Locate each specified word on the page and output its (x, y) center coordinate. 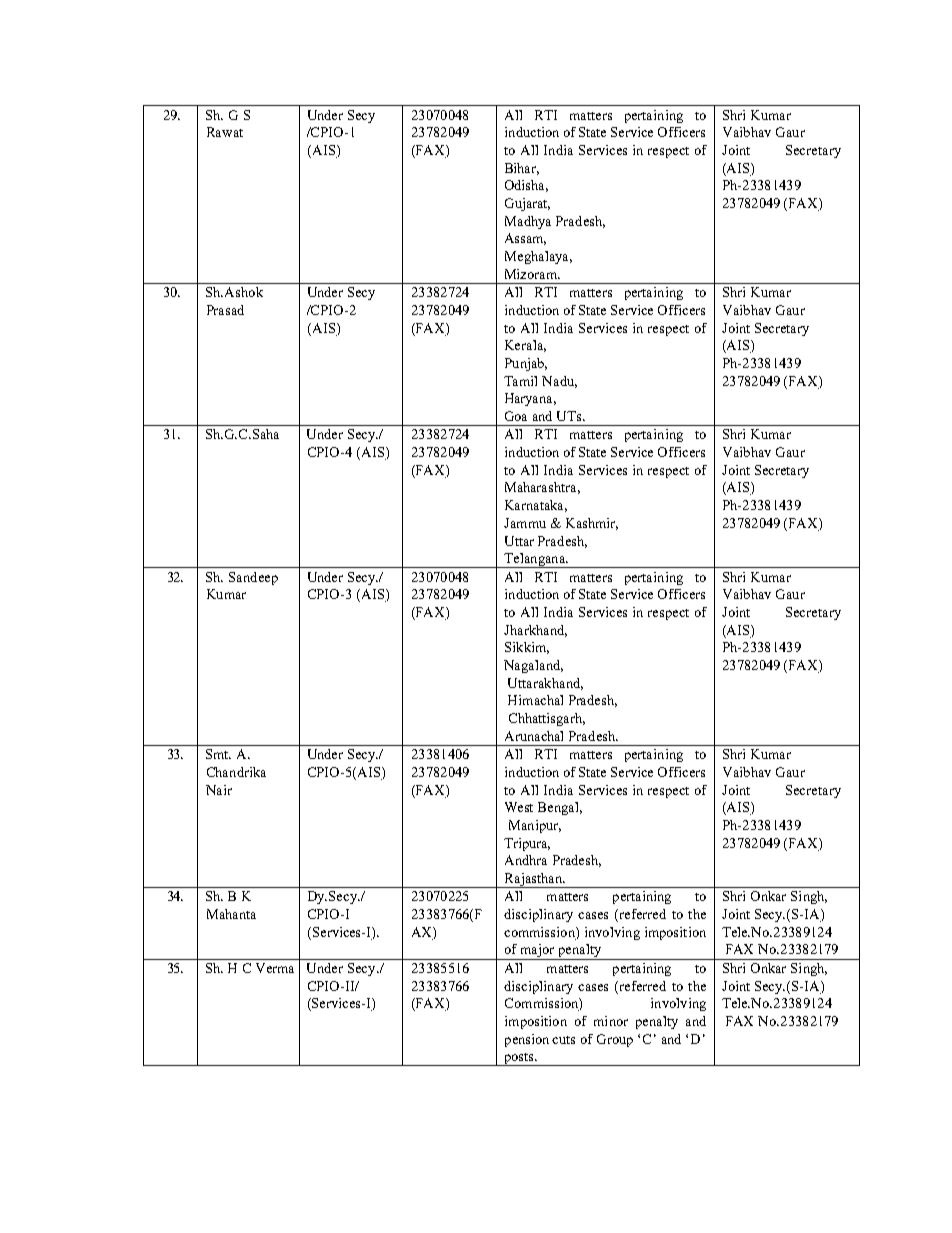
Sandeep (253, 578)
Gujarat (527, 204)
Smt (218, 754)
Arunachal (534, 736)
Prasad (225, 310)
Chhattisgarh (547, 719)
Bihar (522, 169)
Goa (516, 416)
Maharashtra (542, 488)
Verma (275, 968)
